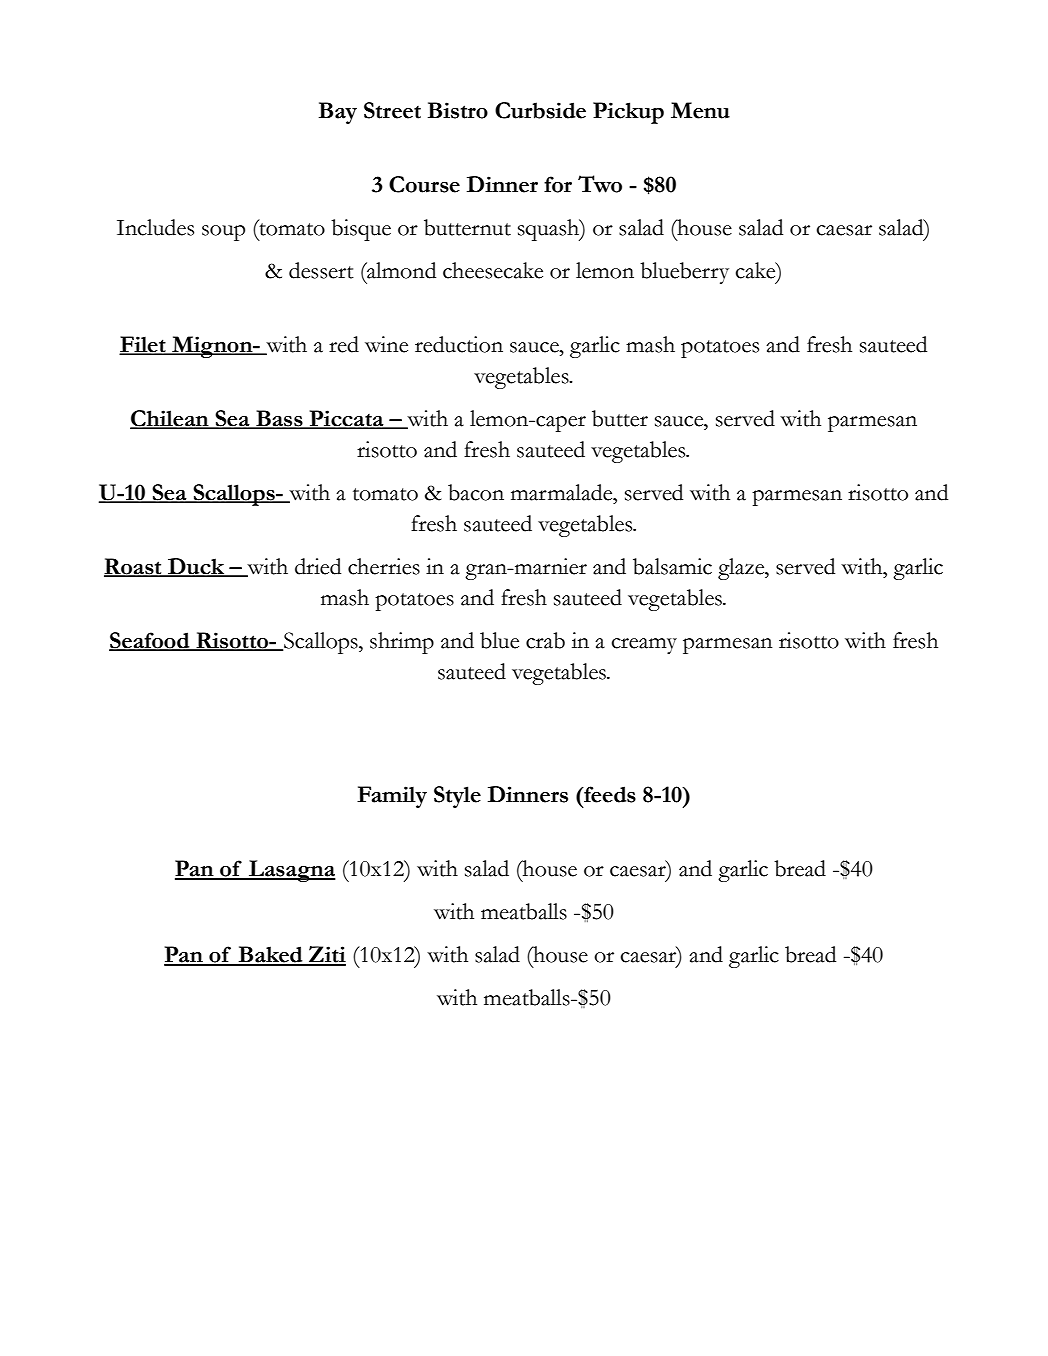 The width and height of the image is (1048, 1356). What do you see at coordinates (196, 567) in the image?
I see `Duck` at bounding box center [196, 567].
